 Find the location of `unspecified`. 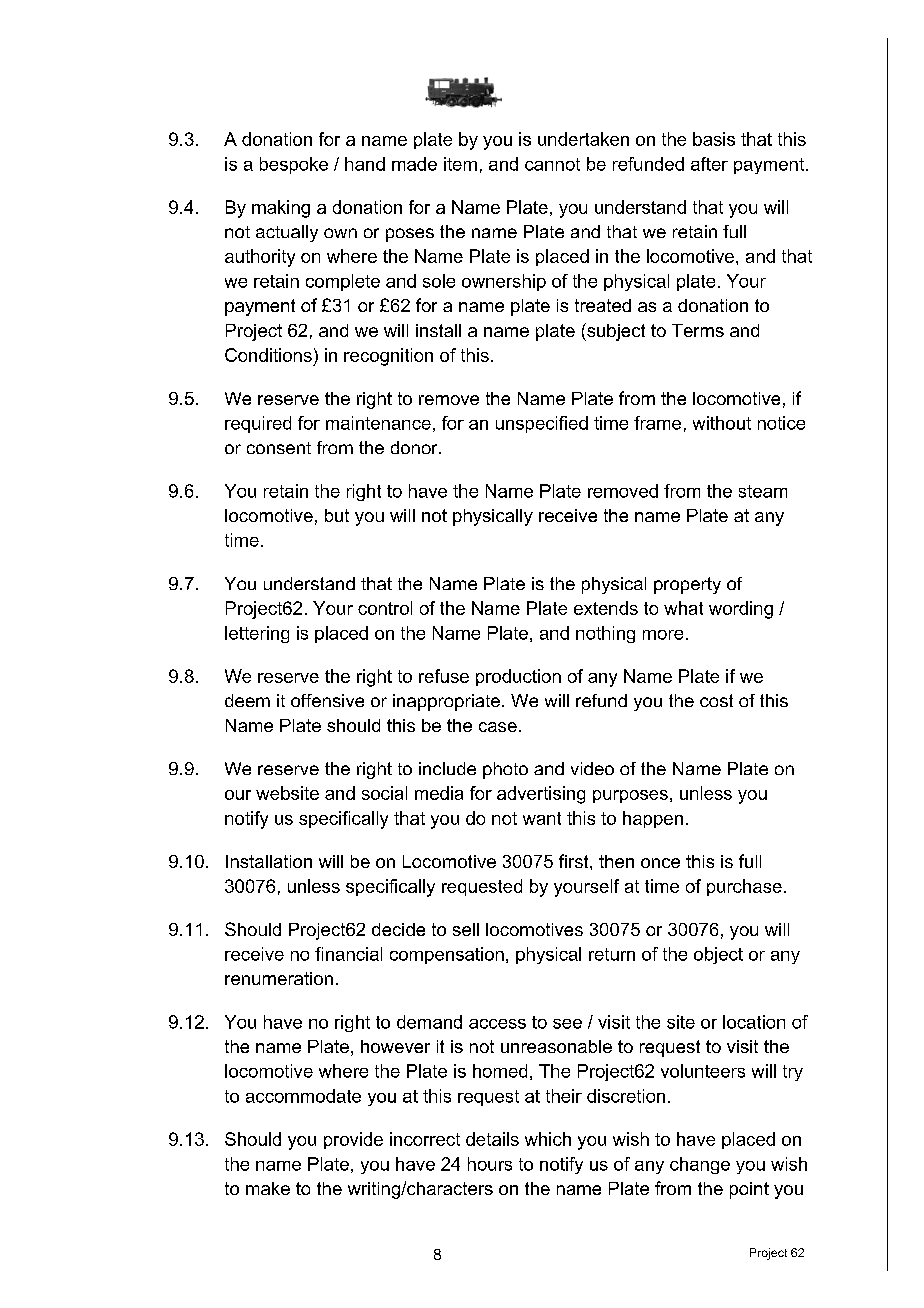

unspecified is located at coordinates (542, 424).
